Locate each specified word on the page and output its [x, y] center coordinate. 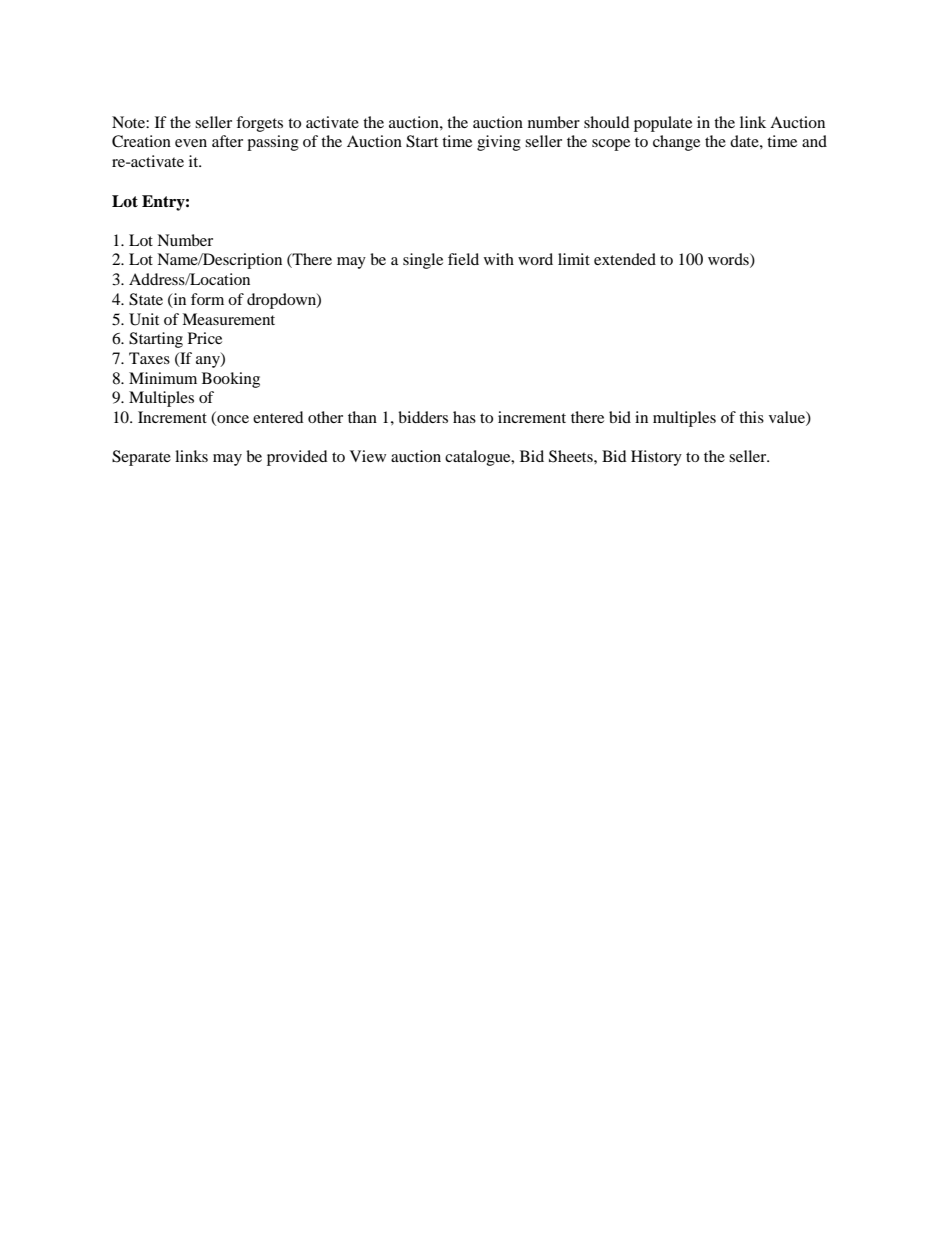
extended [625, 259]
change [676, 143]
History [656, 458]
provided [297, 458]
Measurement [228, 319]
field [463, 259]
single [423, 261]
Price [205, 338]
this [751, 417]
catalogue [479, 458]
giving [499, 143]
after [227, 141]
